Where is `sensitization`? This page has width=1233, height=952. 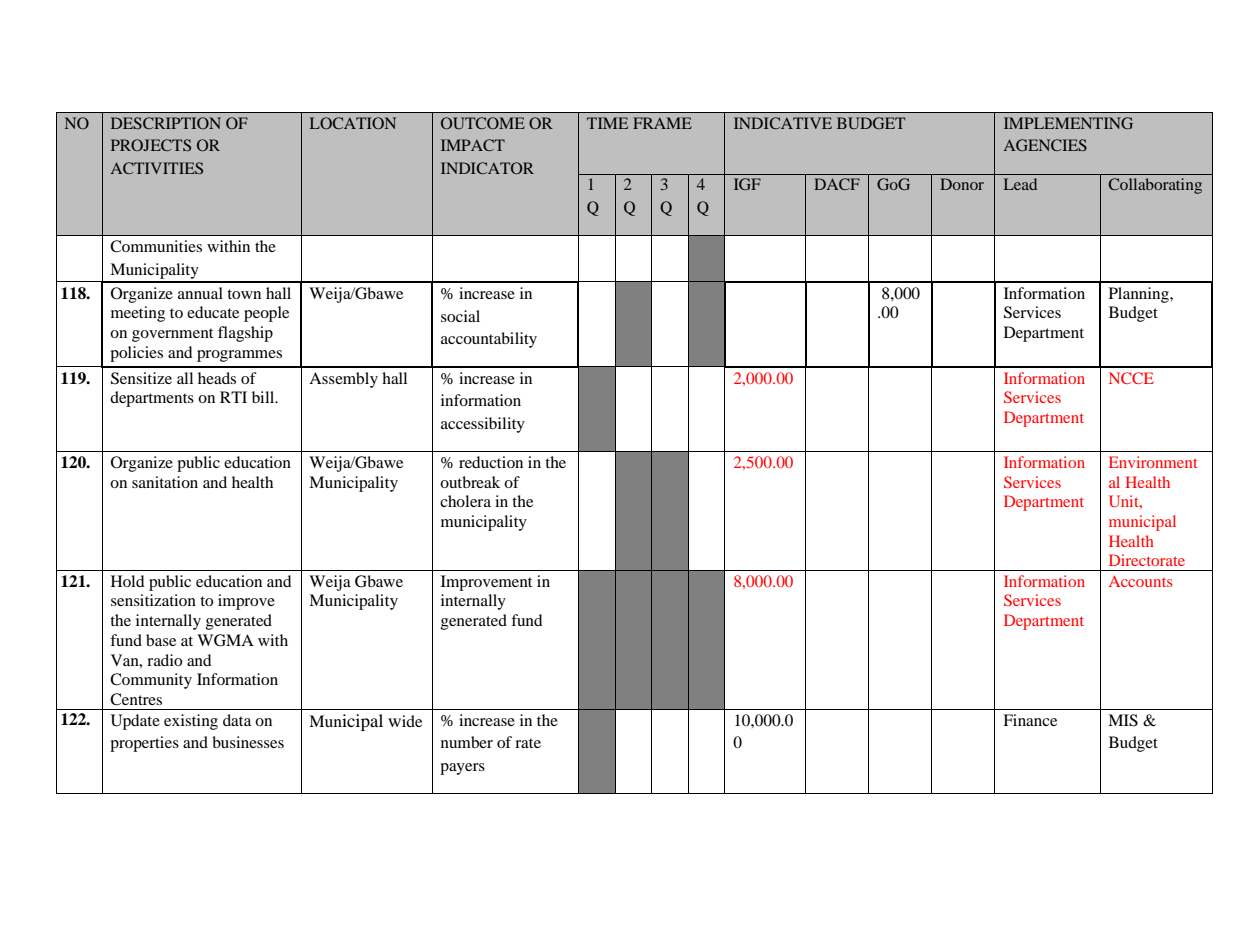
sensitization is located at coordinates (153, 600).
